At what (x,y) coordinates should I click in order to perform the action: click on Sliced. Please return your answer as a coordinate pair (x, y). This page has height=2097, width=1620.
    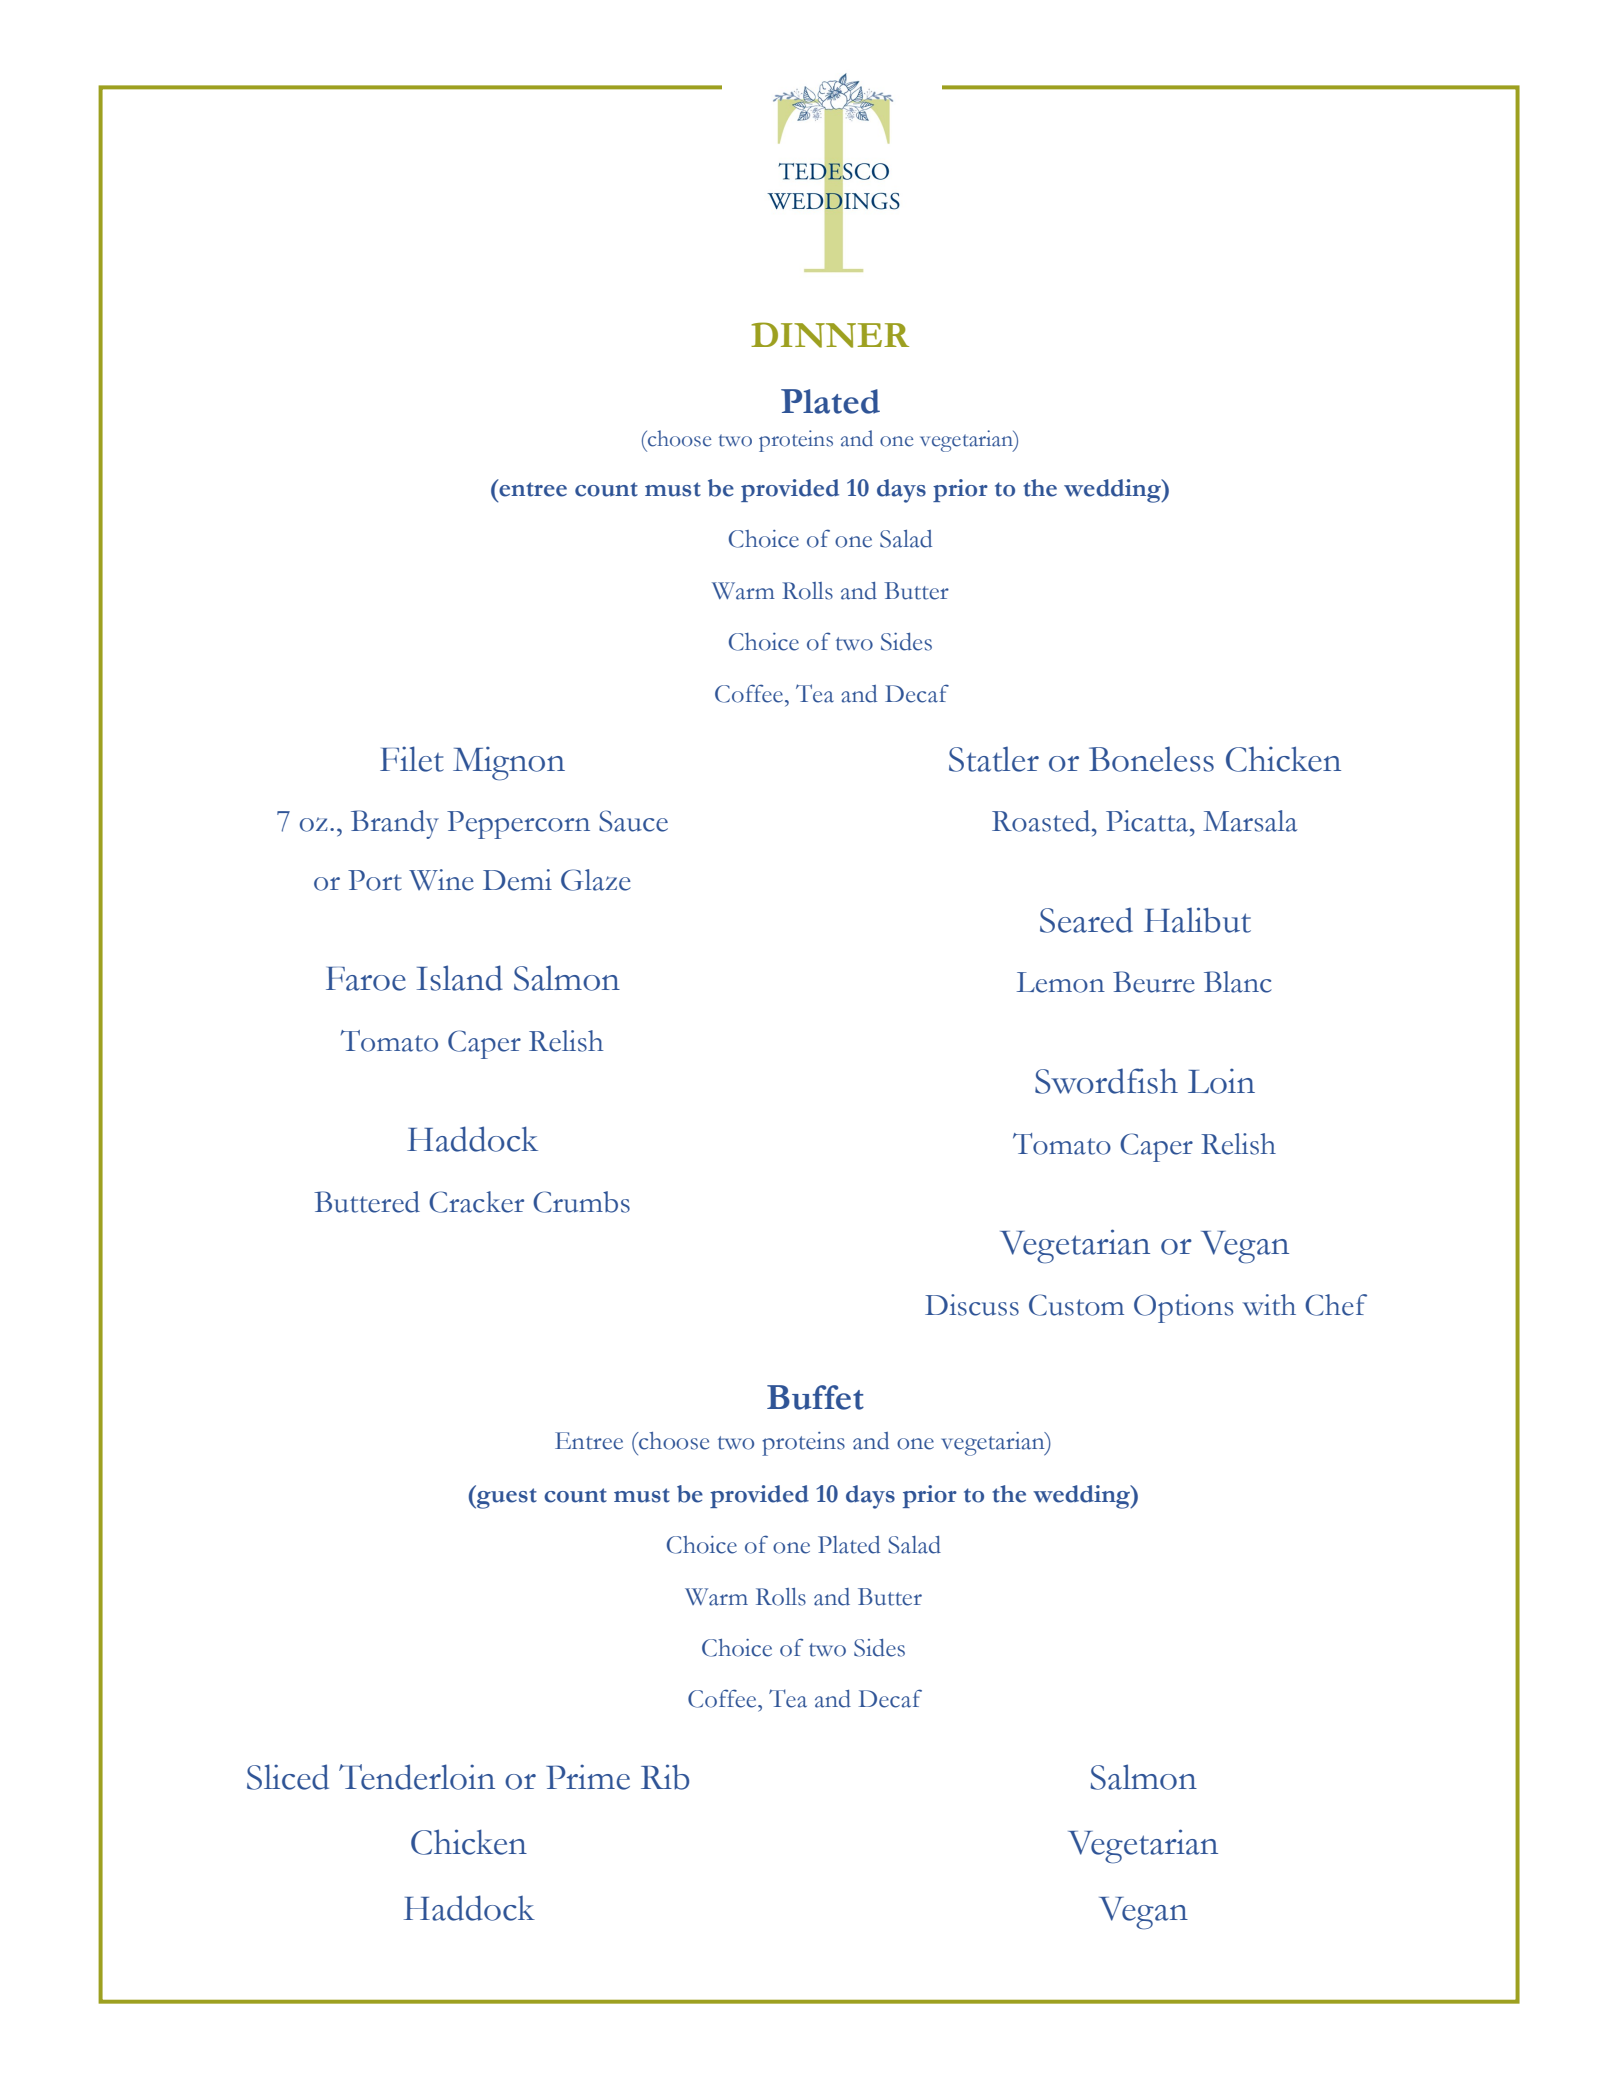
    Looking at the image, I should click on (288, 1777).
